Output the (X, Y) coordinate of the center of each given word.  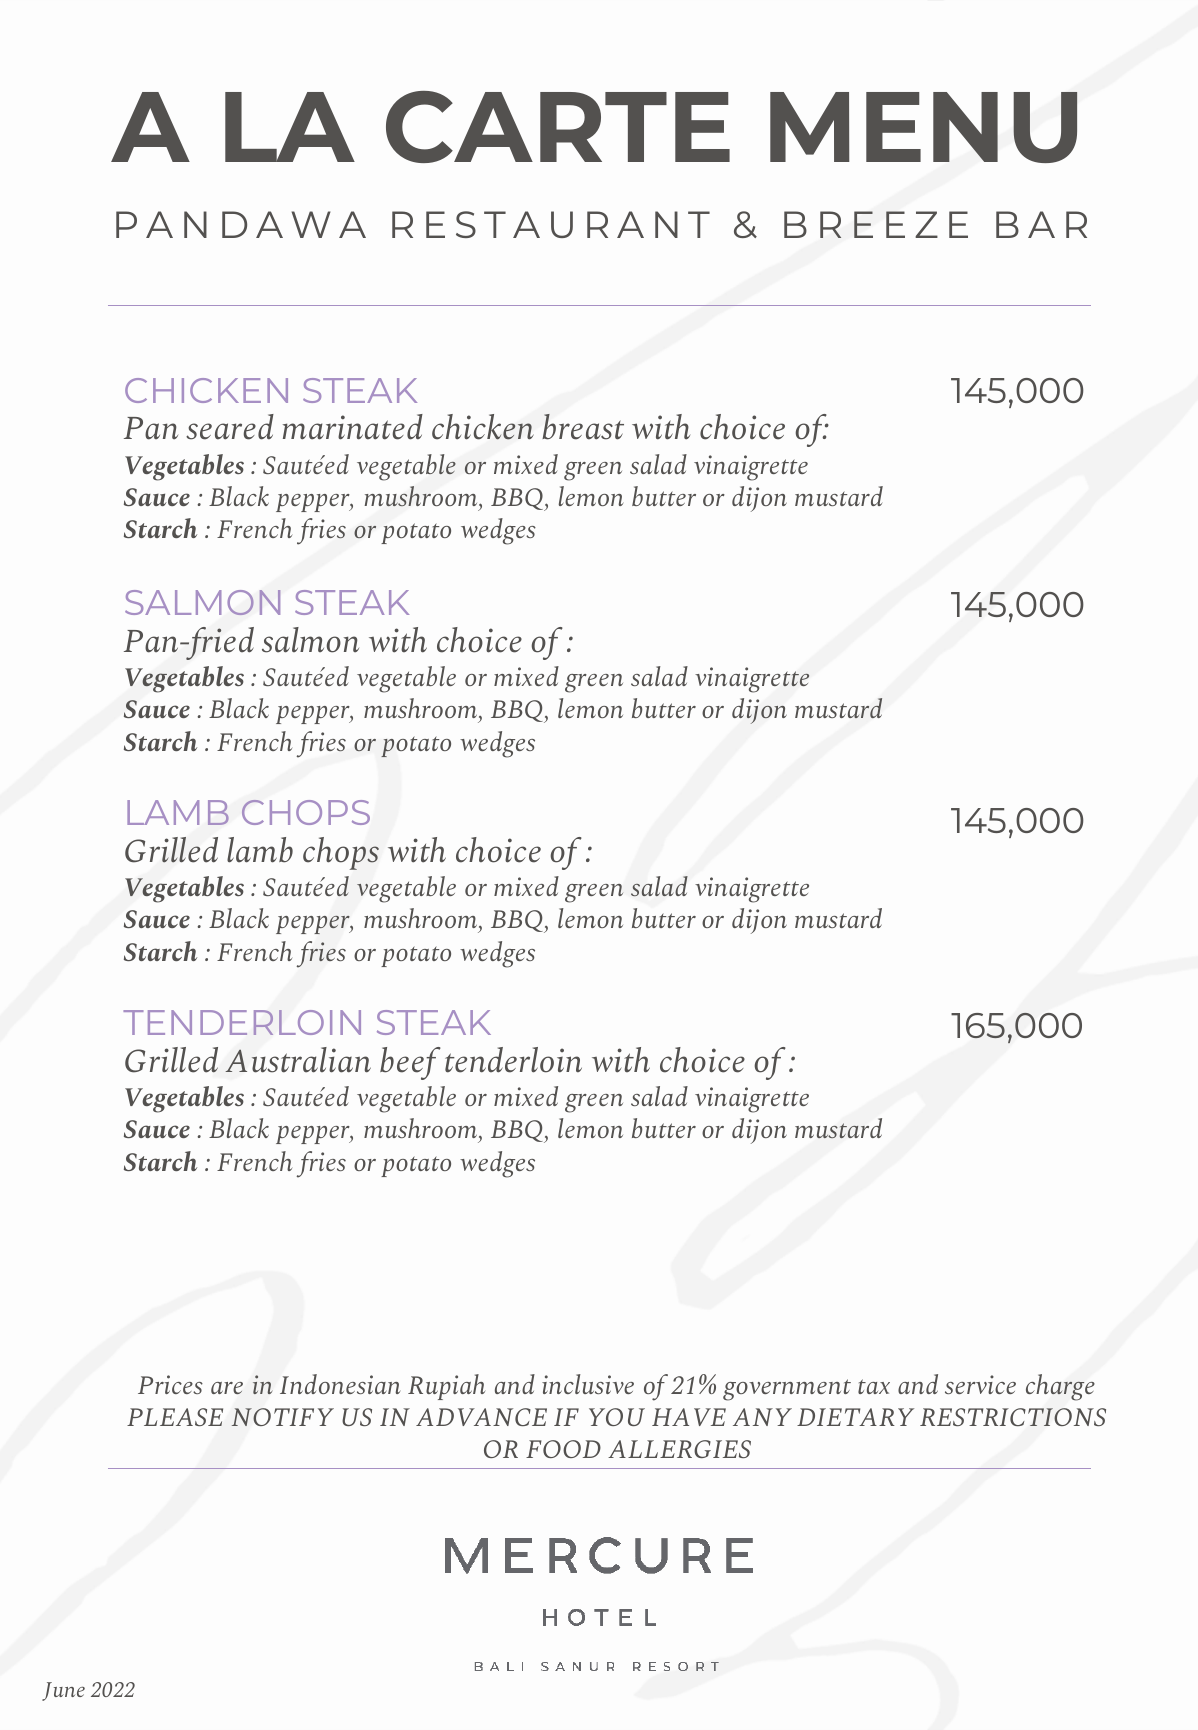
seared (230, 427)
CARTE (558, 127)
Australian (298, 1060)
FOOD (563, 1449)
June (63, 1691)
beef (410, 1063)
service (980, 1384)
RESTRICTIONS (1013, 1417)
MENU (923, 127)
